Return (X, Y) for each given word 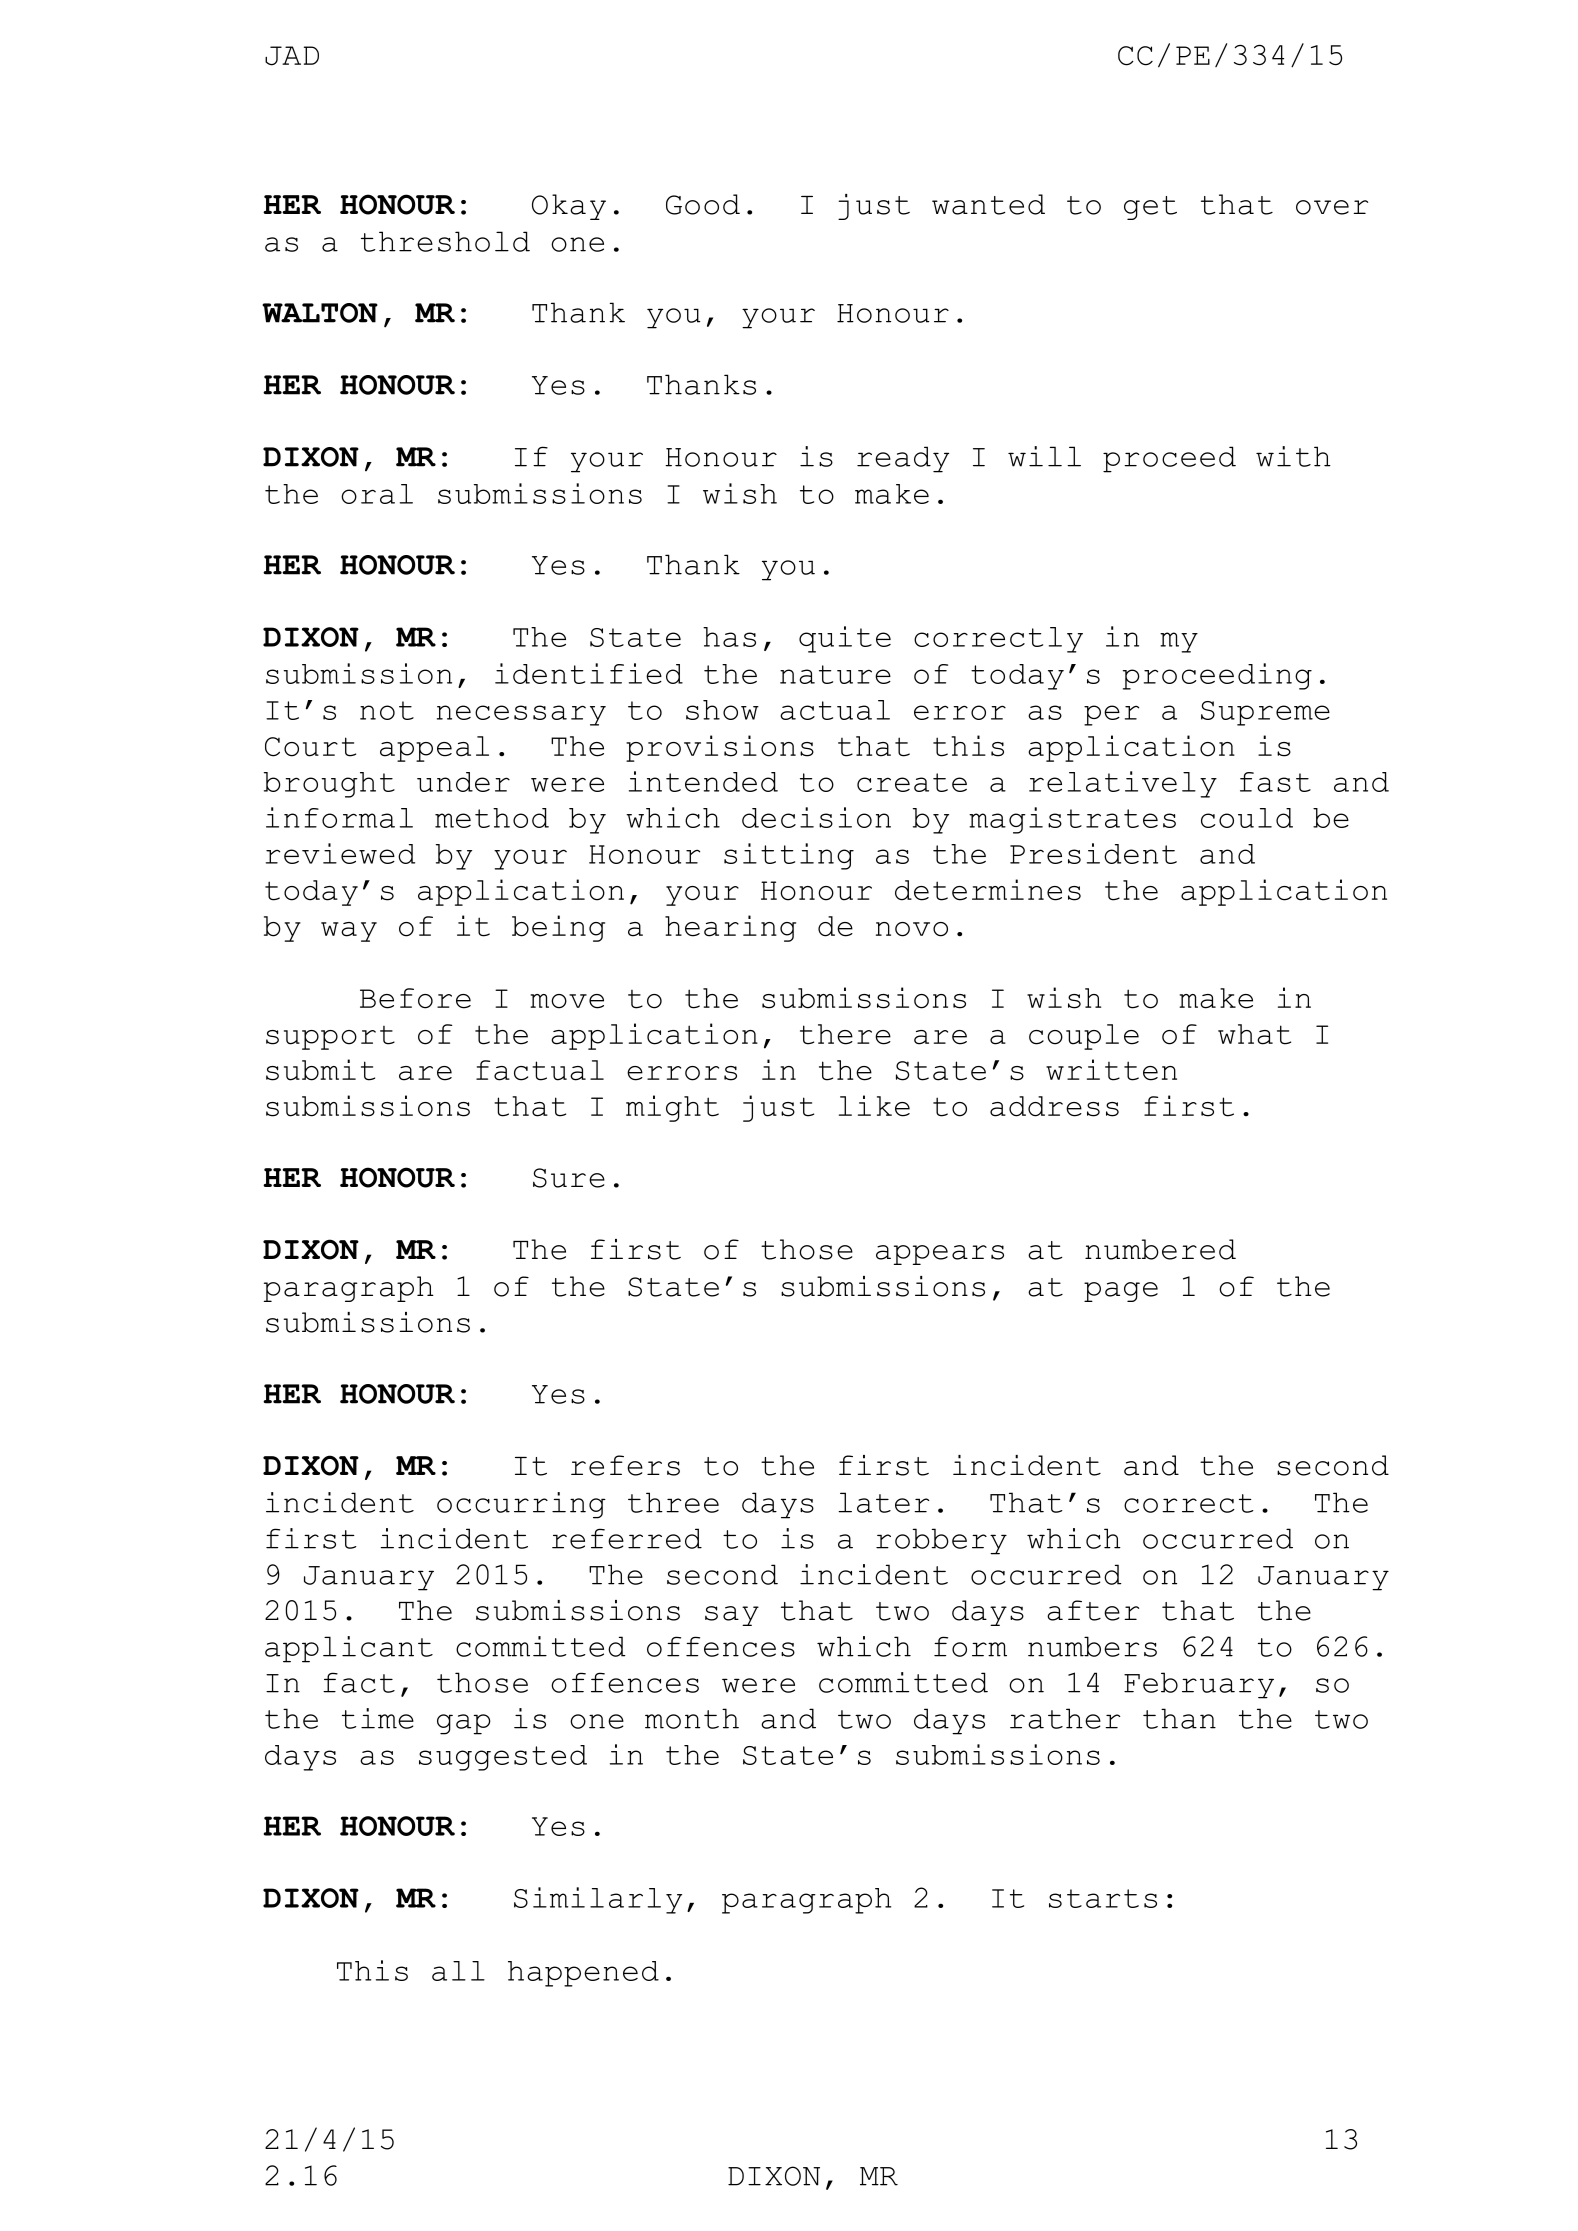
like (874, 1106)
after (1093, 1610)
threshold (445, 241)
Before (415, 998)
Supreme (1265, 713)
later (883, 1502)
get (1150, 208)
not (387, 710)
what (1254, 1034)
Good (703, 204)
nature (835, 674)
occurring (521, 1505)
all (458, 1971)
